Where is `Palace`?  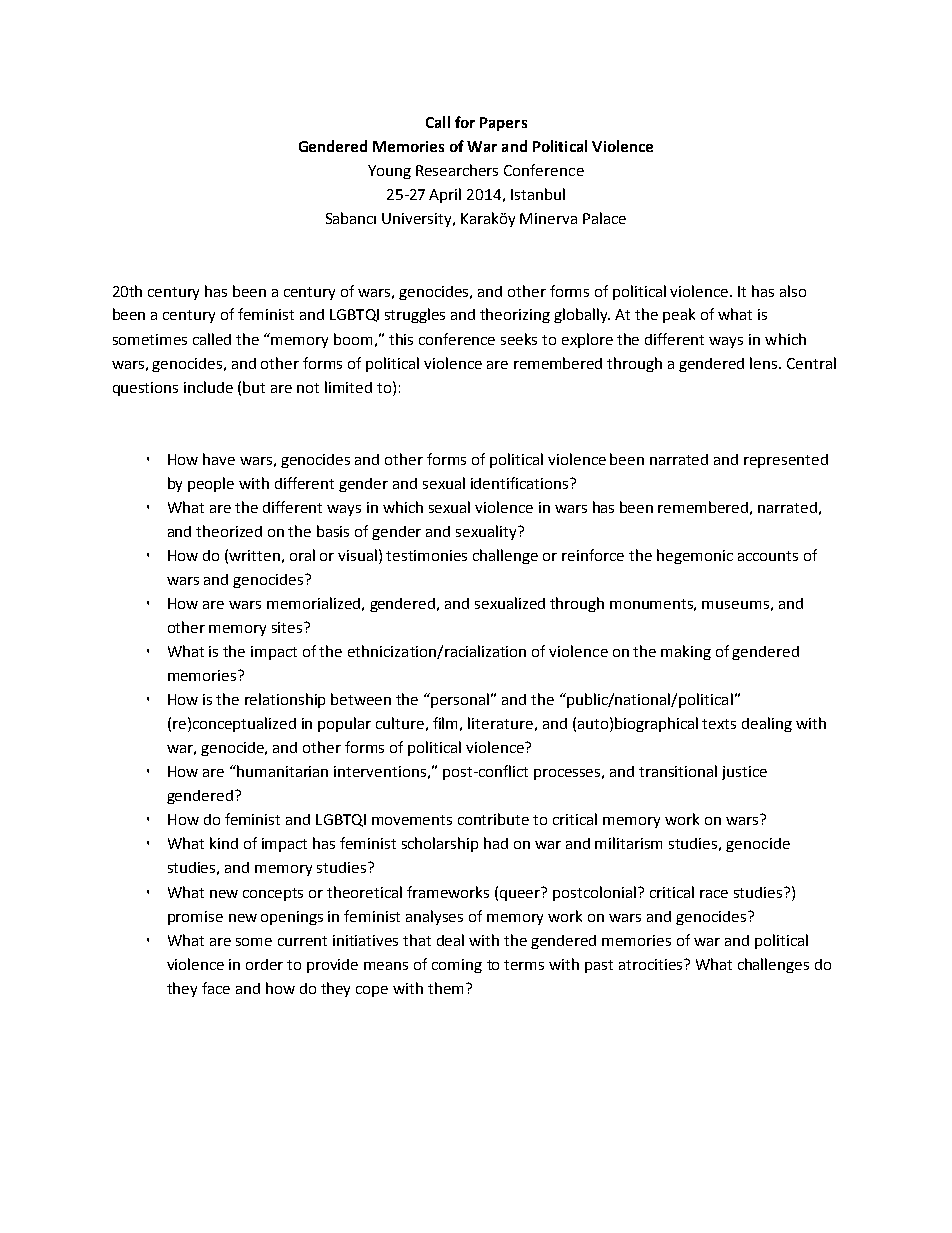 Palace is located at coordinates (604, 218).
